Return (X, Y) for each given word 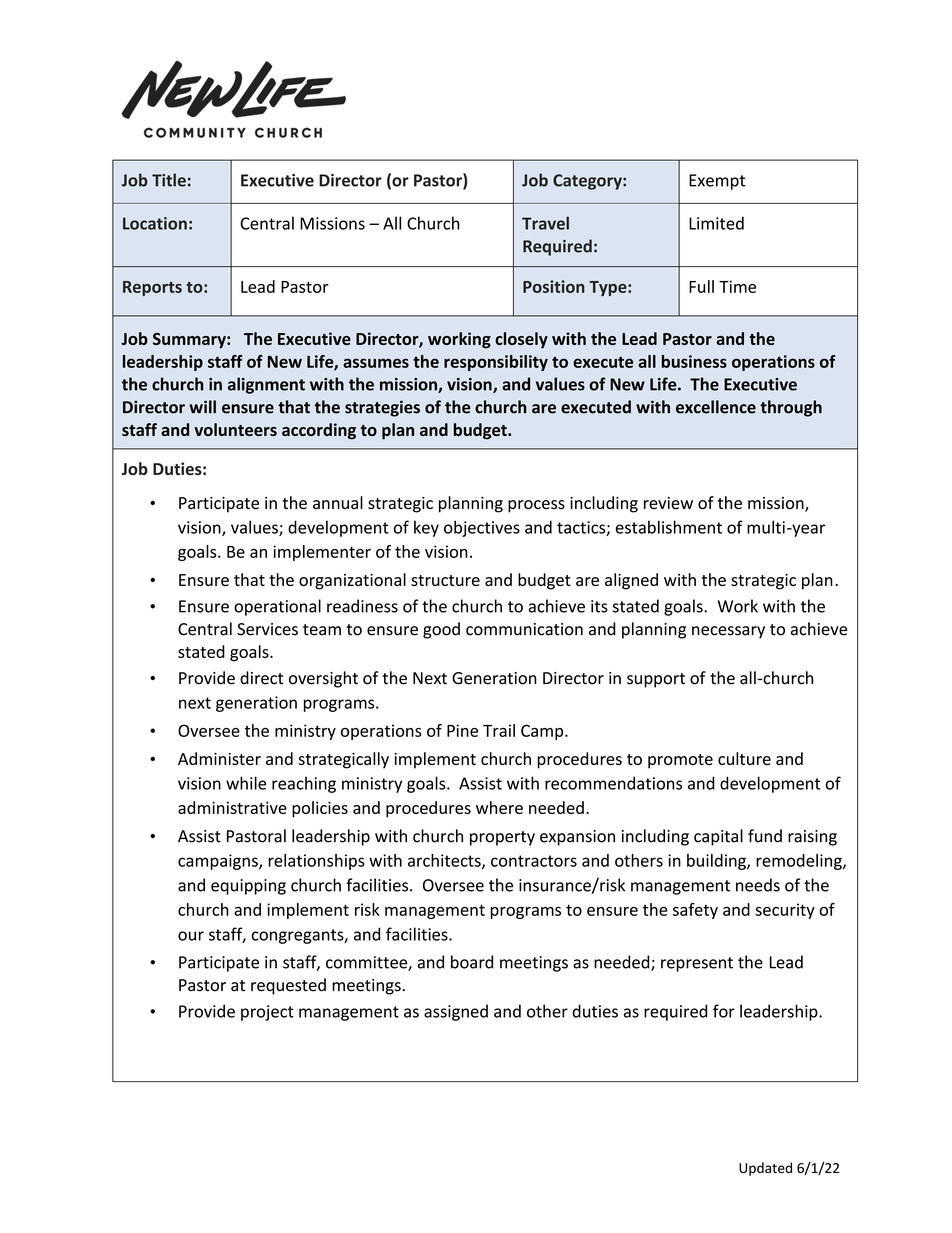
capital (718, 837)
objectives (482, 528)
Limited (716, 223)
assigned (456, 1012)
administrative (232, 807)
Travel (545, 223)
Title (169, 180)
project (267, 1013)
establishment (669, 527)
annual (338, 502)
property (502, 838)
